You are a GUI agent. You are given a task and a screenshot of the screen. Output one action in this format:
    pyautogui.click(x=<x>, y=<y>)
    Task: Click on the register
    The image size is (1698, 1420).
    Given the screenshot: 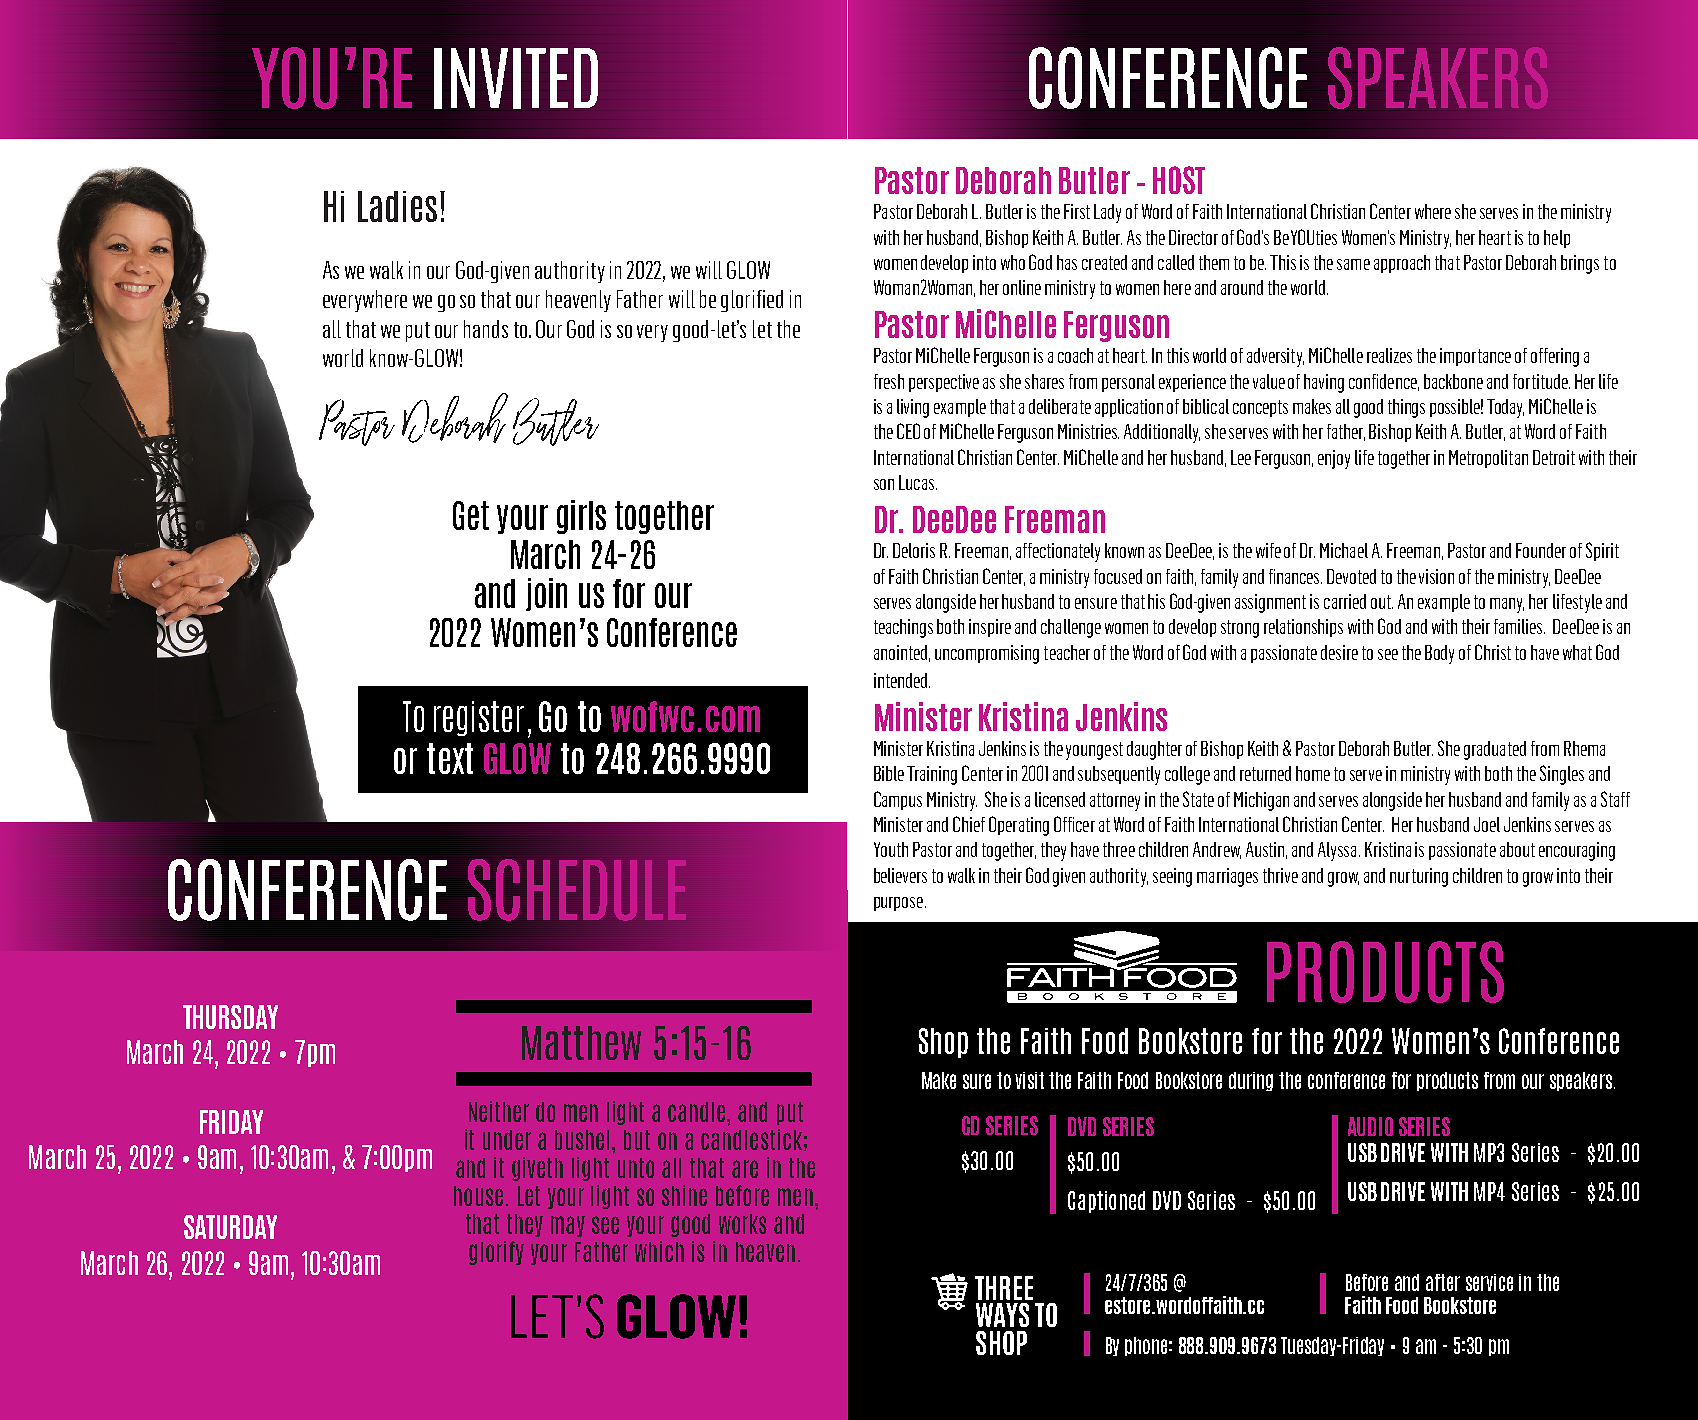 What is the action you would take?
    pyautogui.click(x=479, y=718)
